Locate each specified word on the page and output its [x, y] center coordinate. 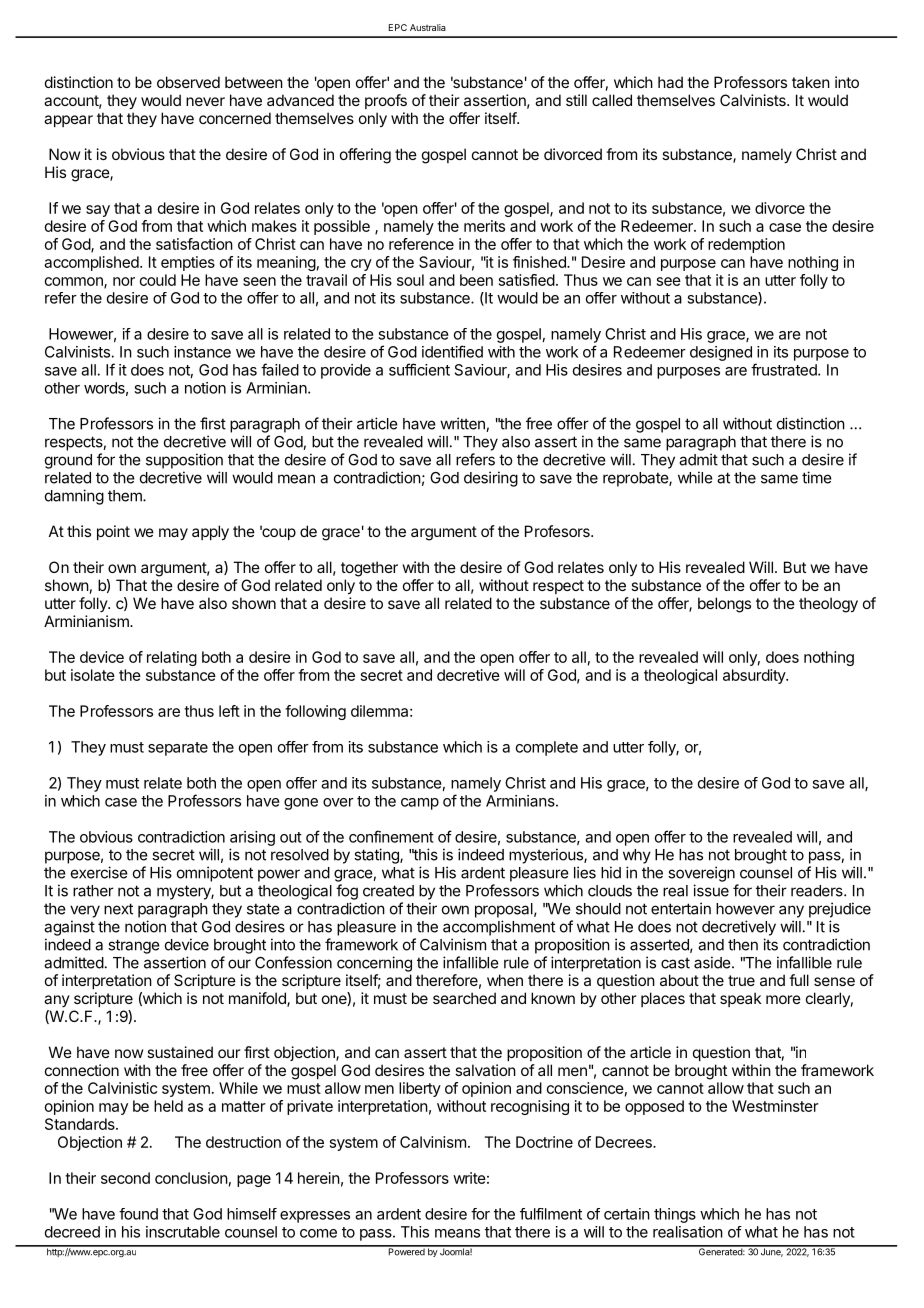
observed [188, 82]
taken [811, 82]
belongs [724, 605]
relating [172, 658]
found [138, 1214]
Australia [428, 27]
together [369, 569]
